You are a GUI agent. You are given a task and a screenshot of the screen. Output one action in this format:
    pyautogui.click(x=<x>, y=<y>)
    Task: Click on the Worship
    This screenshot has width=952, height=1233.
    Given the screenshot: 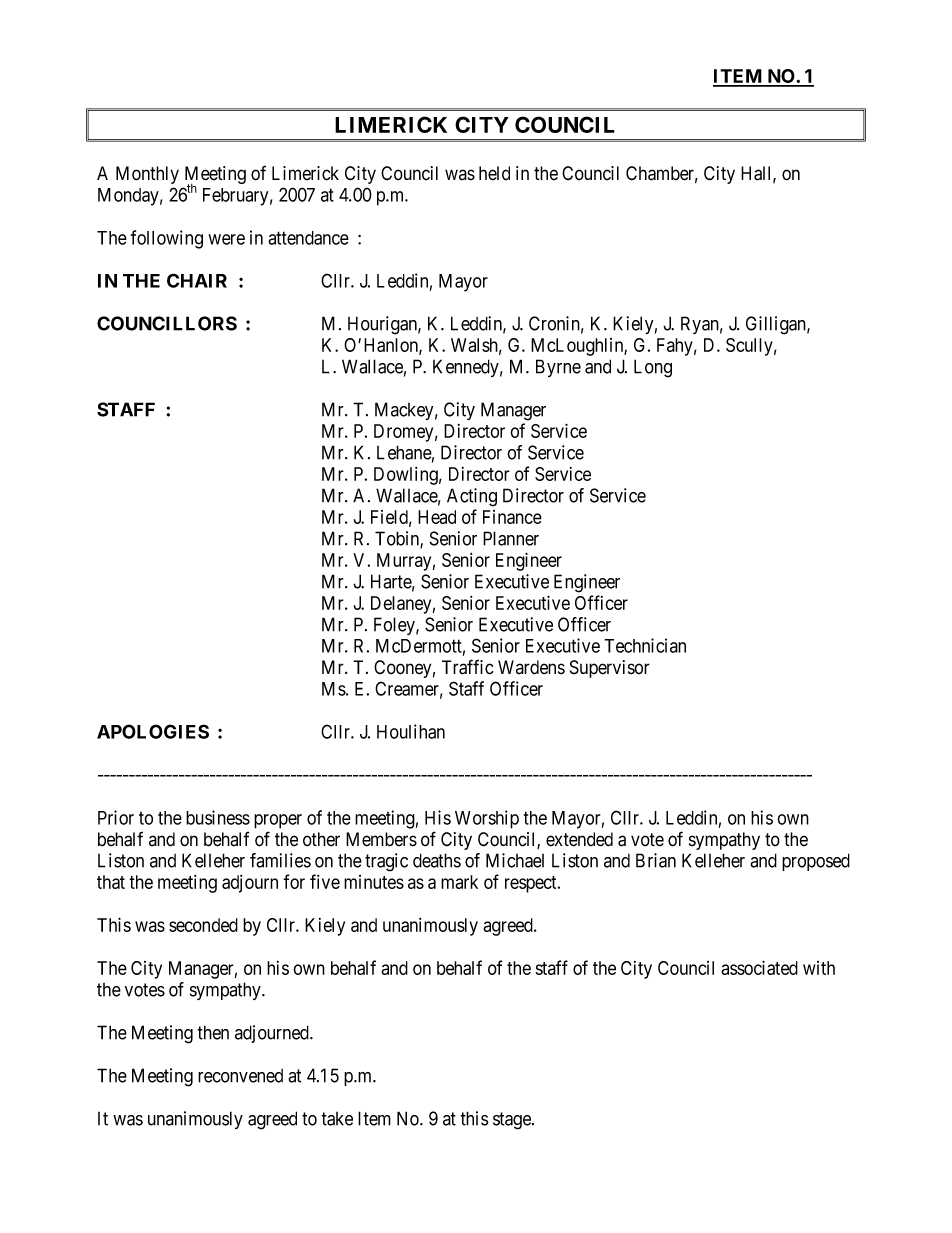 What is the action you would take?
    pyautogui.click(x=487, y=819)
